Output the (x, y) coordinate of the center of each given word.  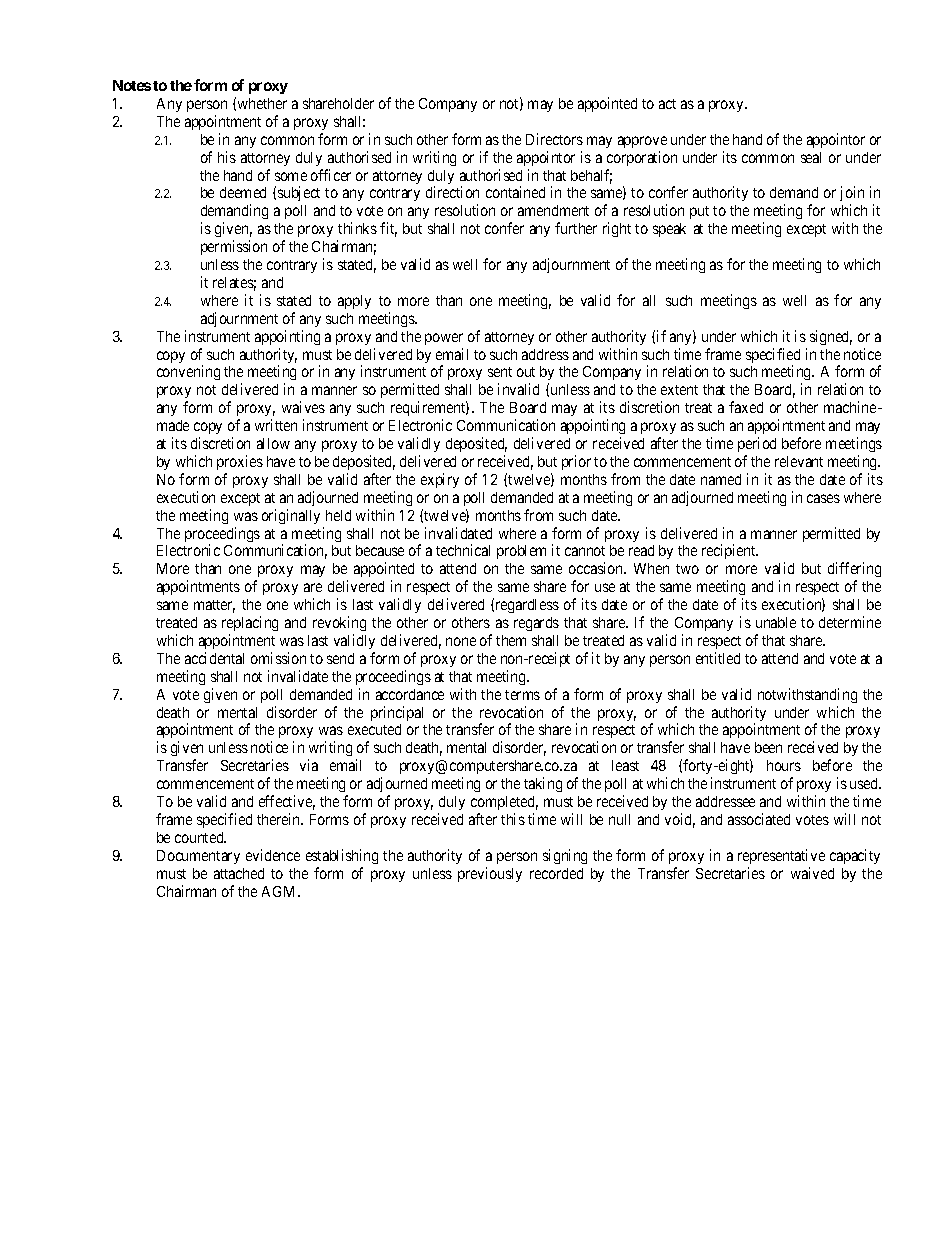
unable (776, 622)
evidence (273, 855)
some (291, 176)
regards (536, 624)
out (526, 372)
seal (811, 157)
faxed (746, 407)
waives (303, 407)
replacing (250, 623)
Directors (554, 139)
